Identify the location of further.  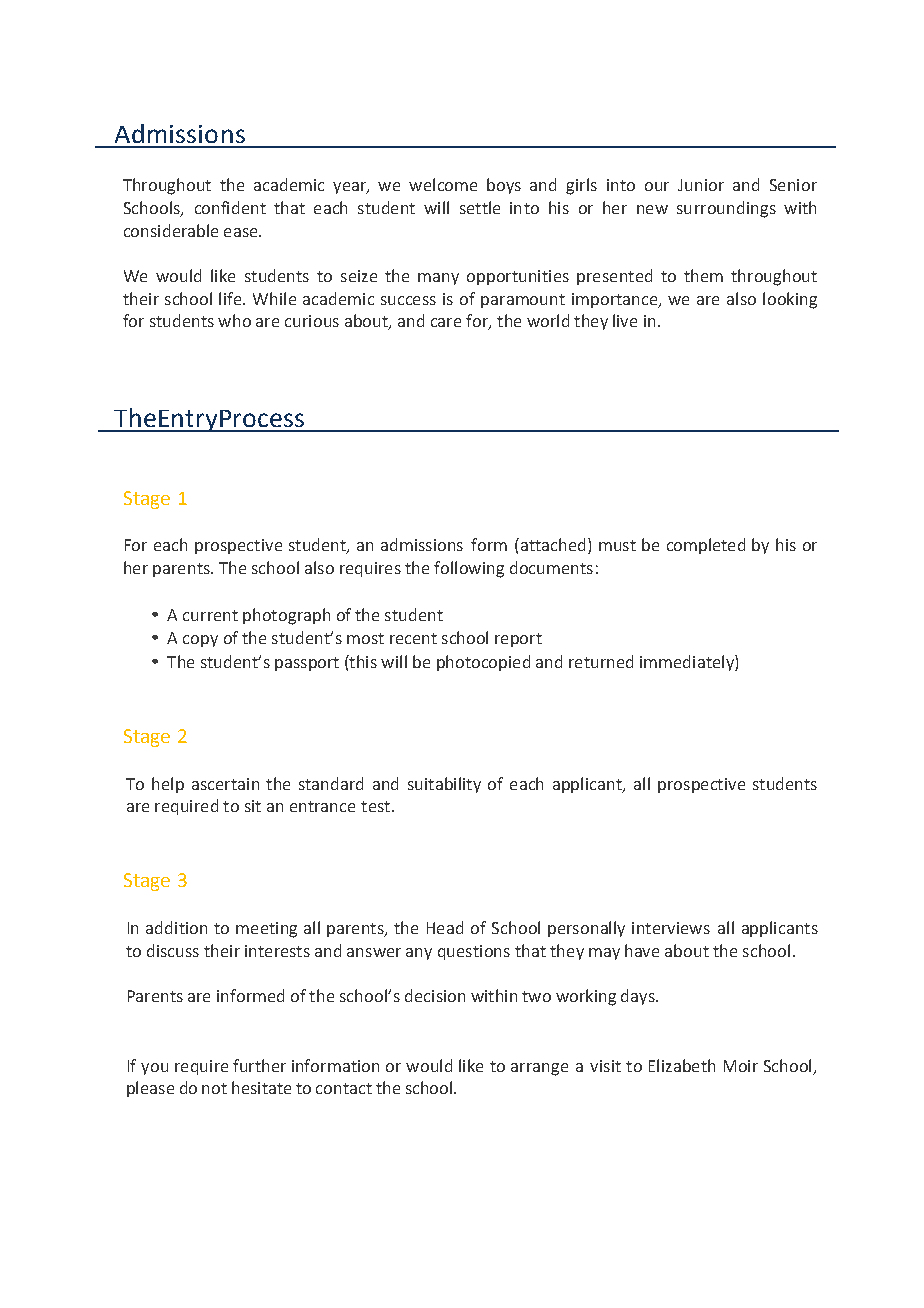
(259, 1065).
